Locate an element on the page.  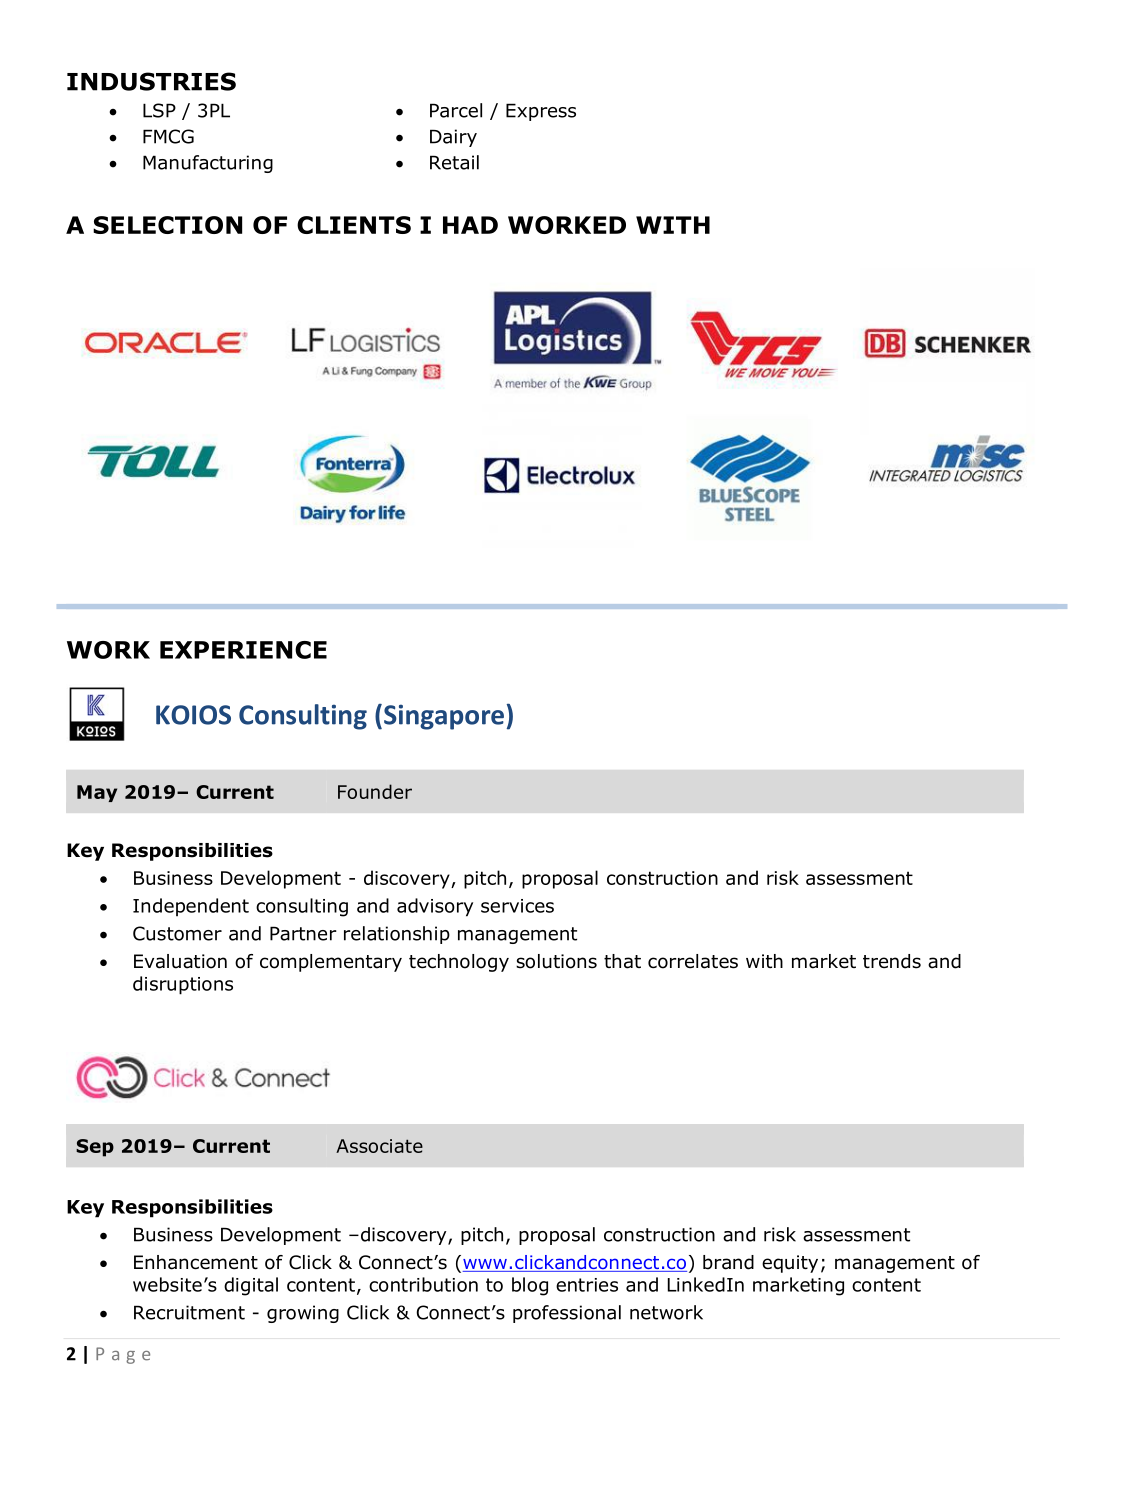
trends is located at coordinates (892, 961).
